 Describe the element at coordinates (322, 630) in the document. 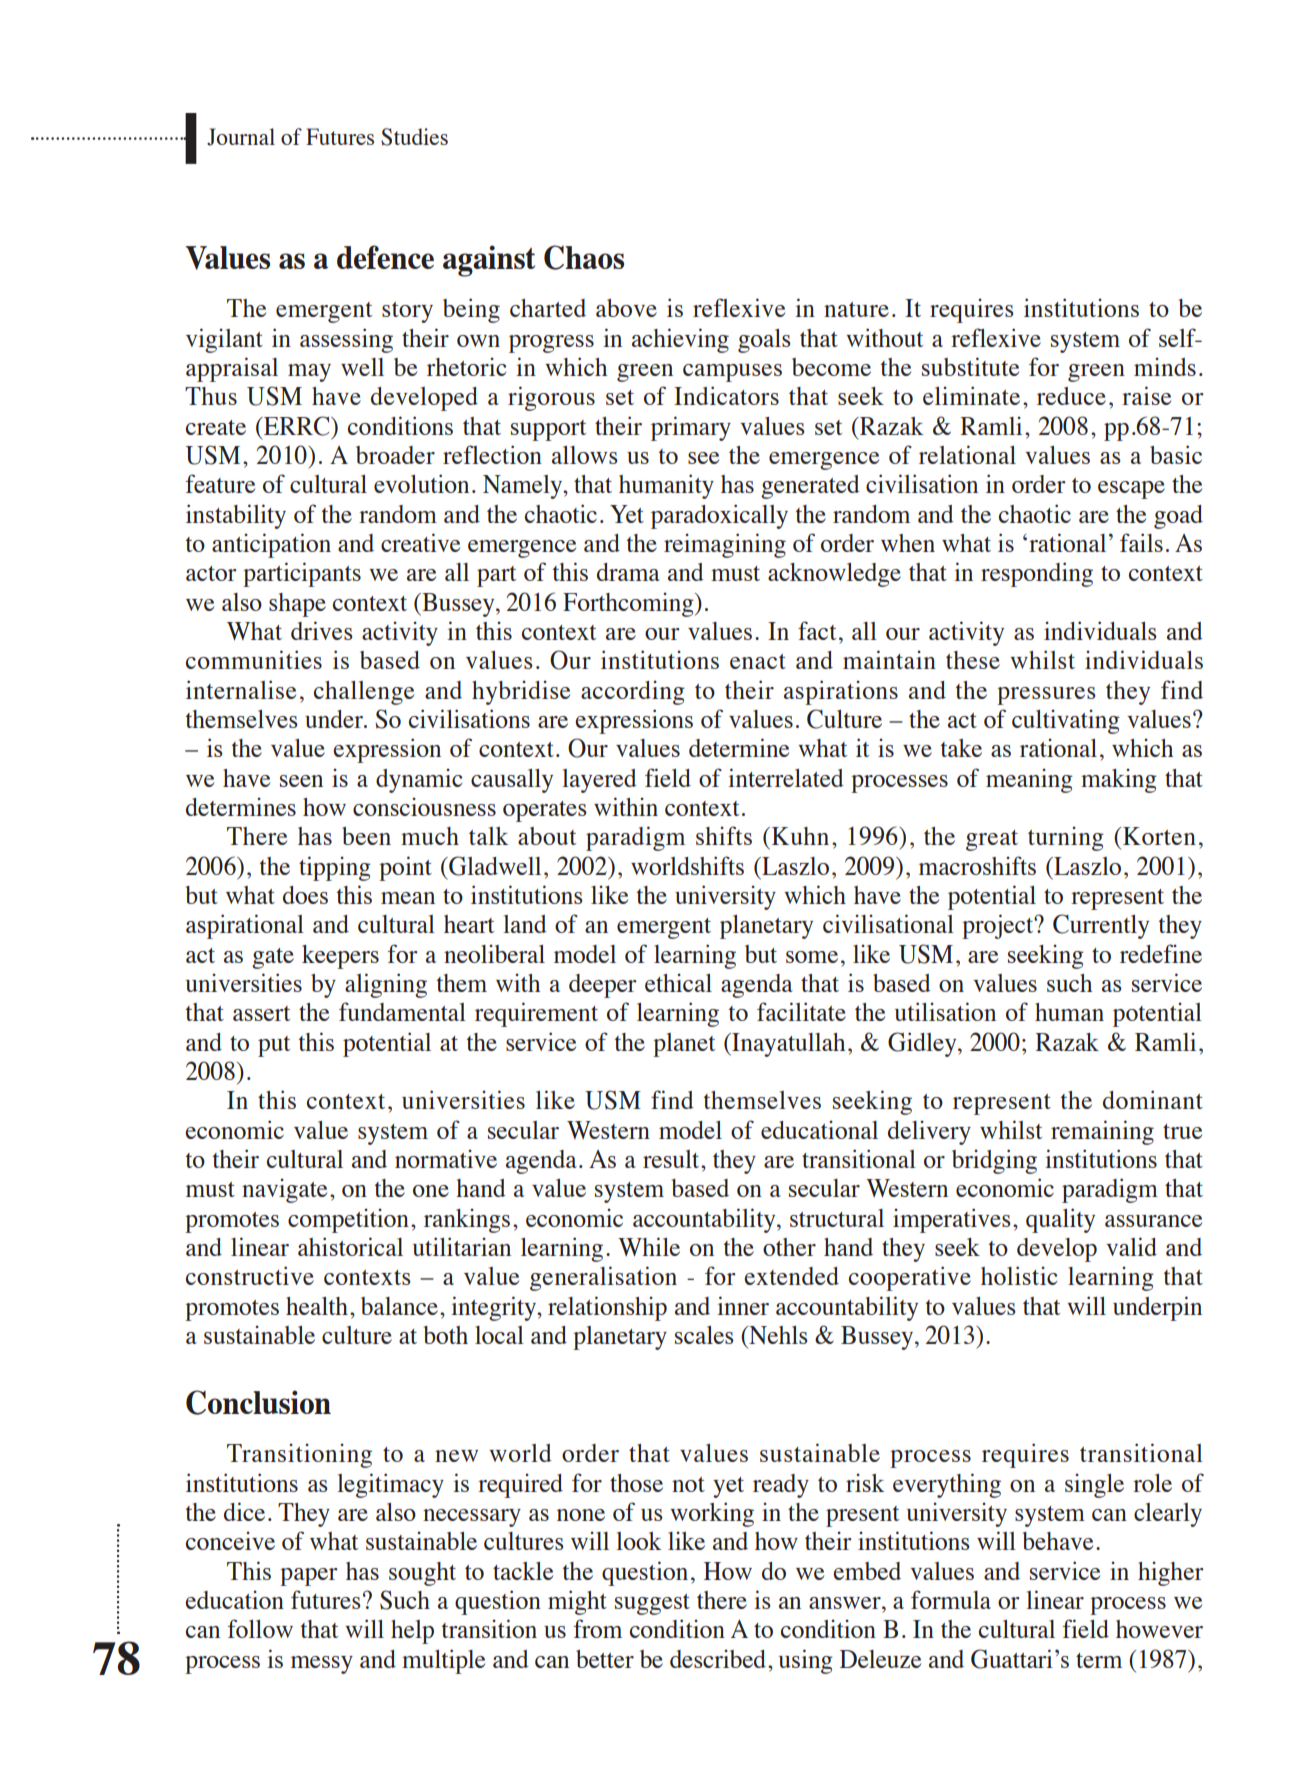

I see `drives` at that location.
